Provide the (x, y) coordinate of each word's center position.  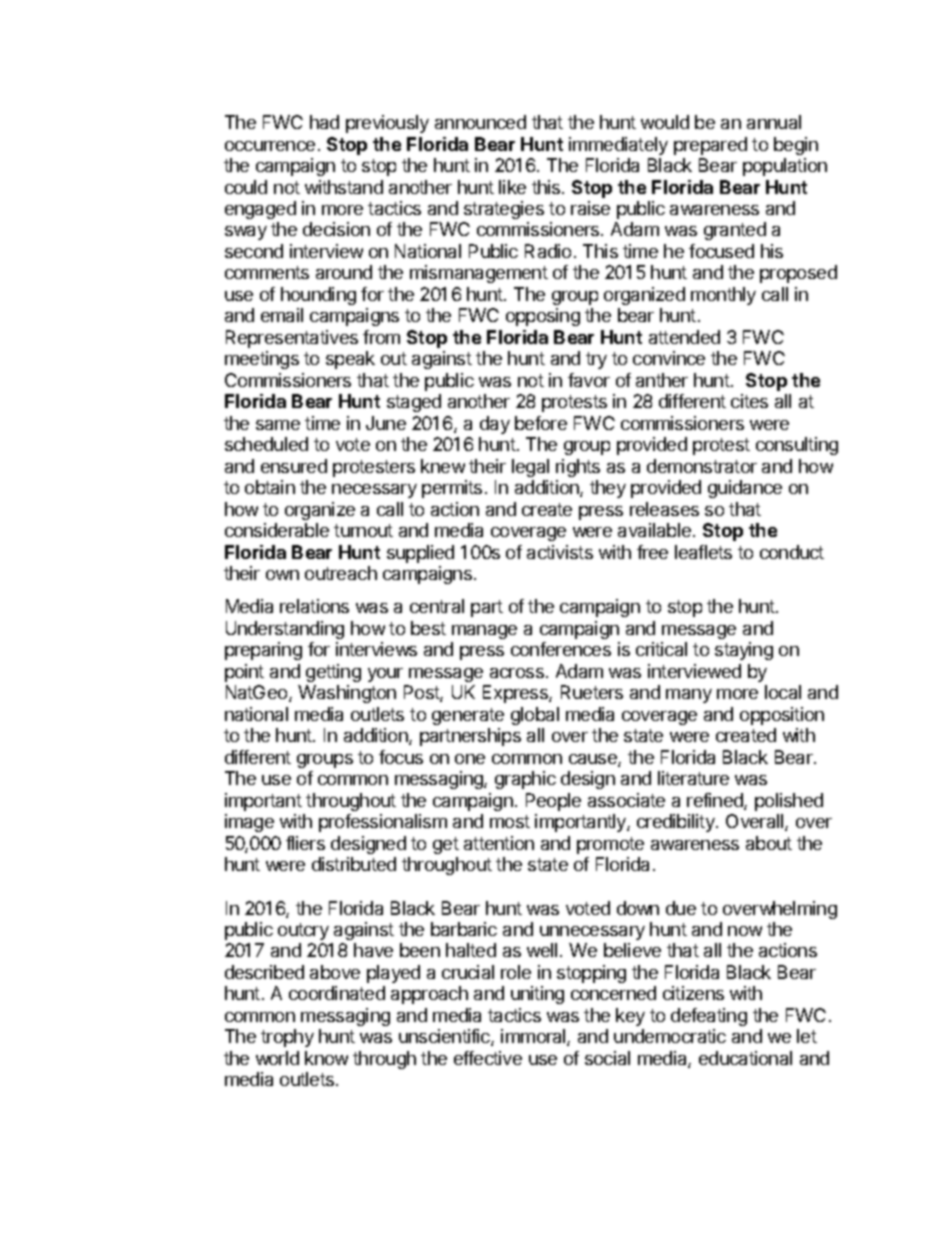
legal (530, 468)
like (512, 187)
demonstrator (702, 466)
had (324, 122)
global (535, 716)
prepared (710, 146)
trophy (287, 1038)
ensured (294, 466)
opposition (782, 716)
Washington (347, 694)
